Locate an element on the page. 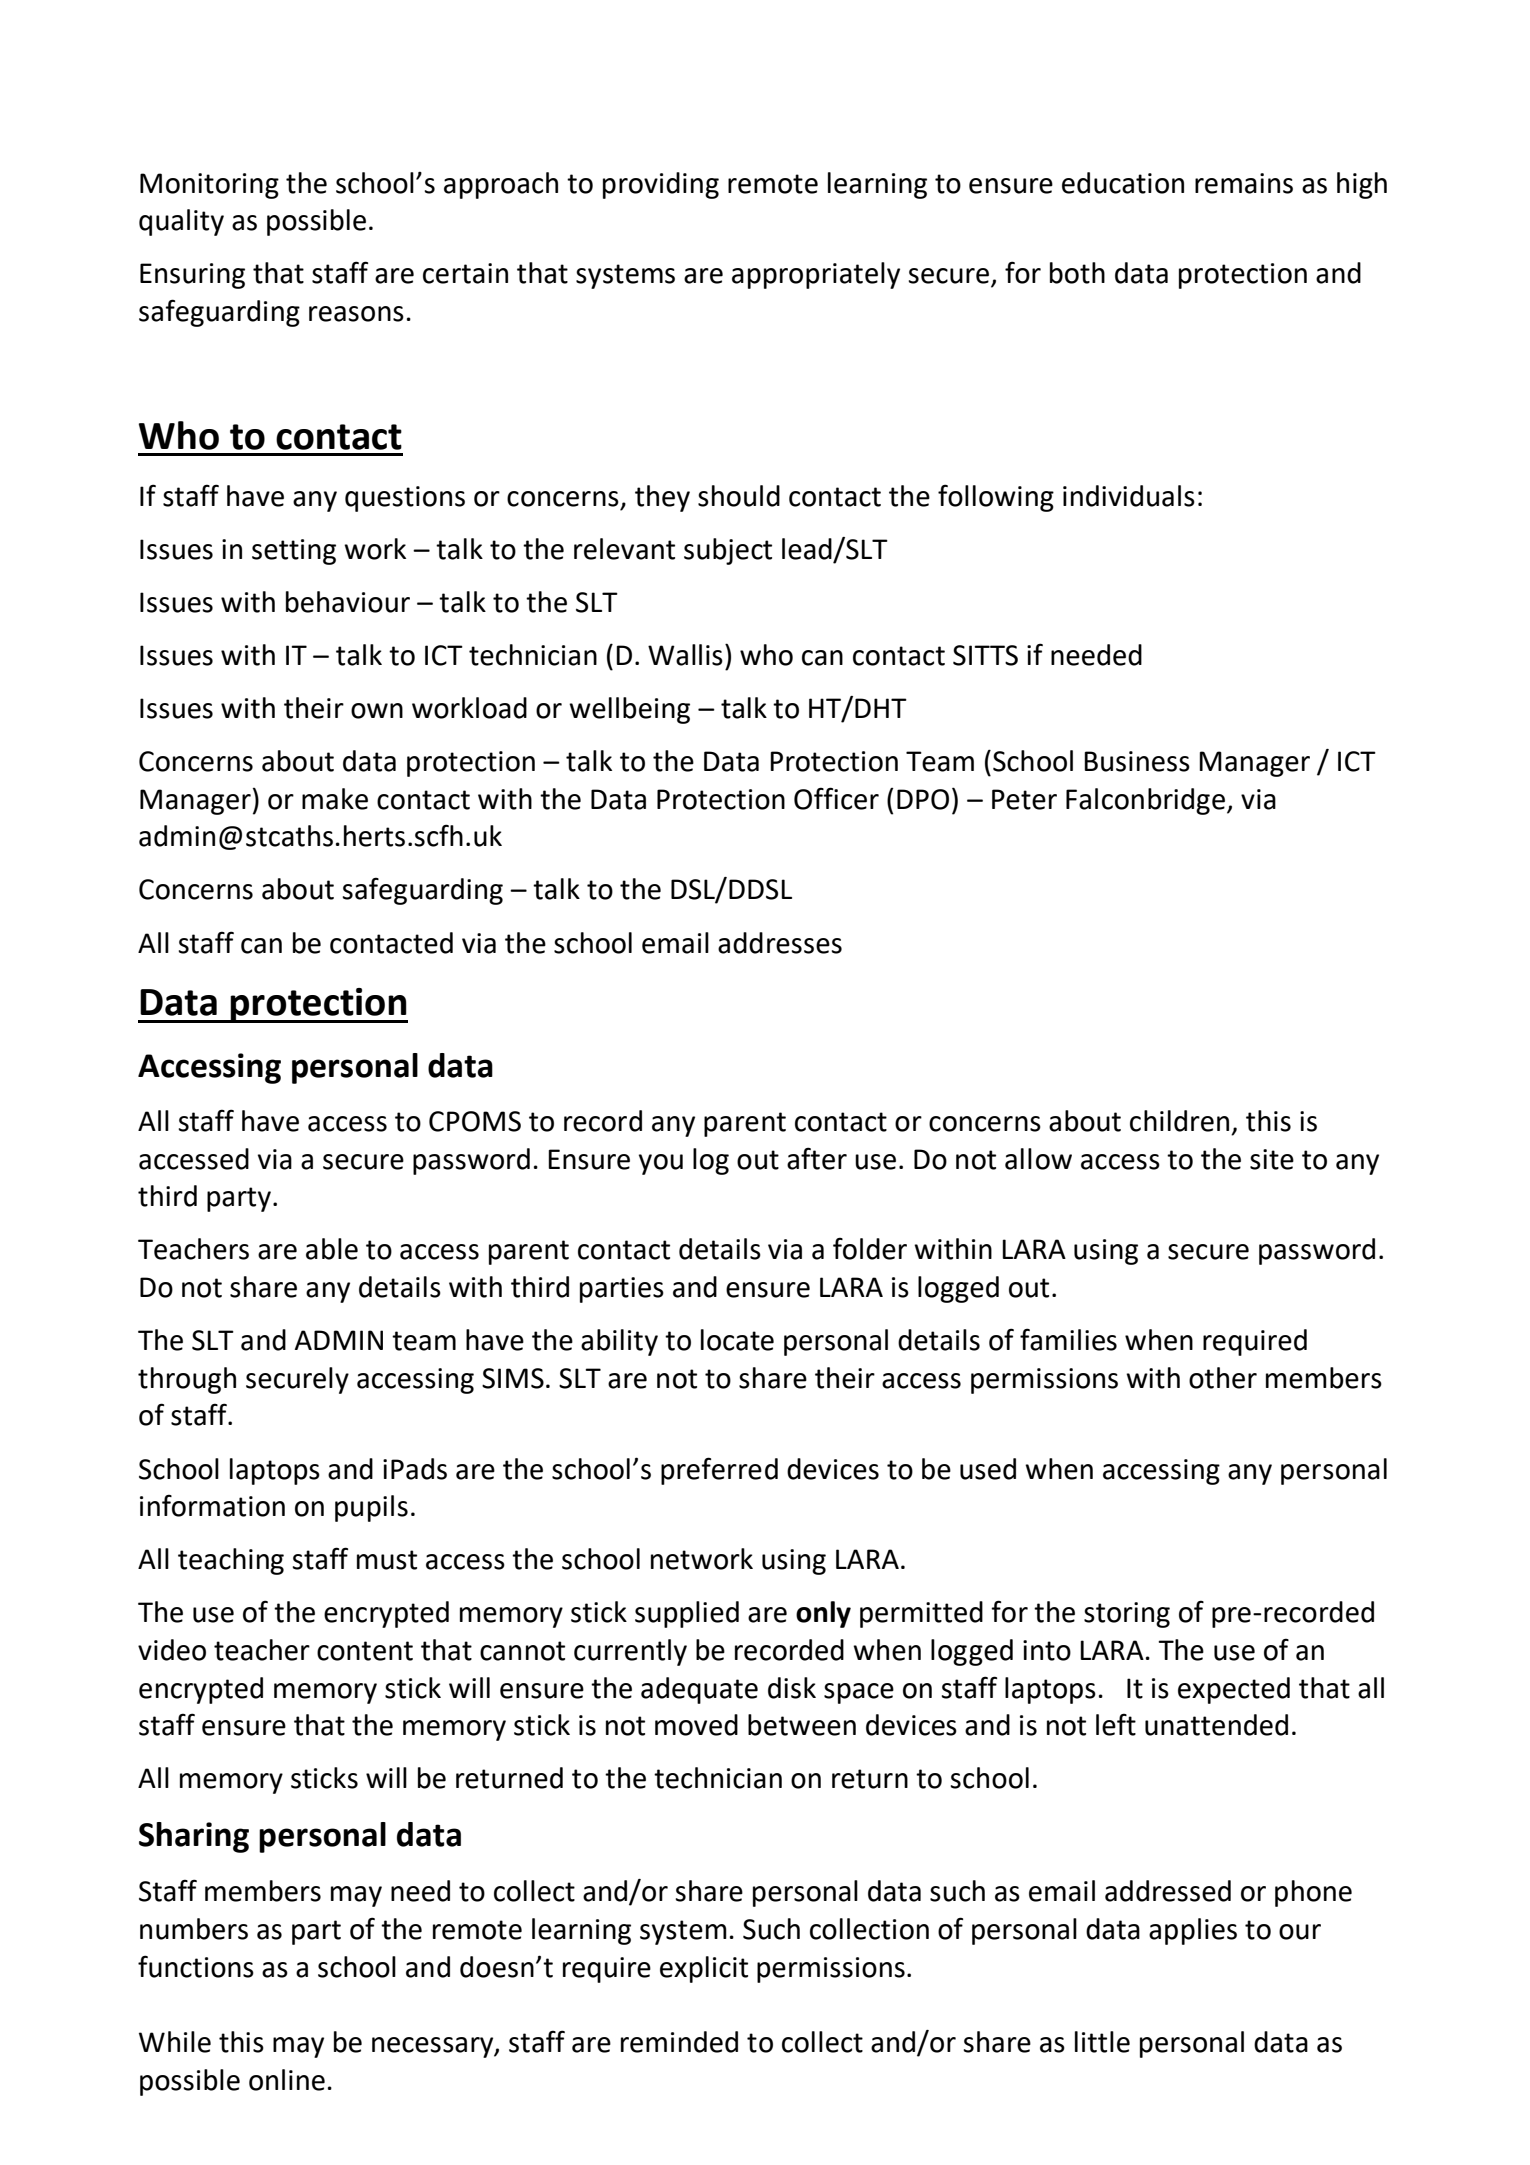 The image size is (1530, 2165). appropriately is located at coordinates (816, 275).
